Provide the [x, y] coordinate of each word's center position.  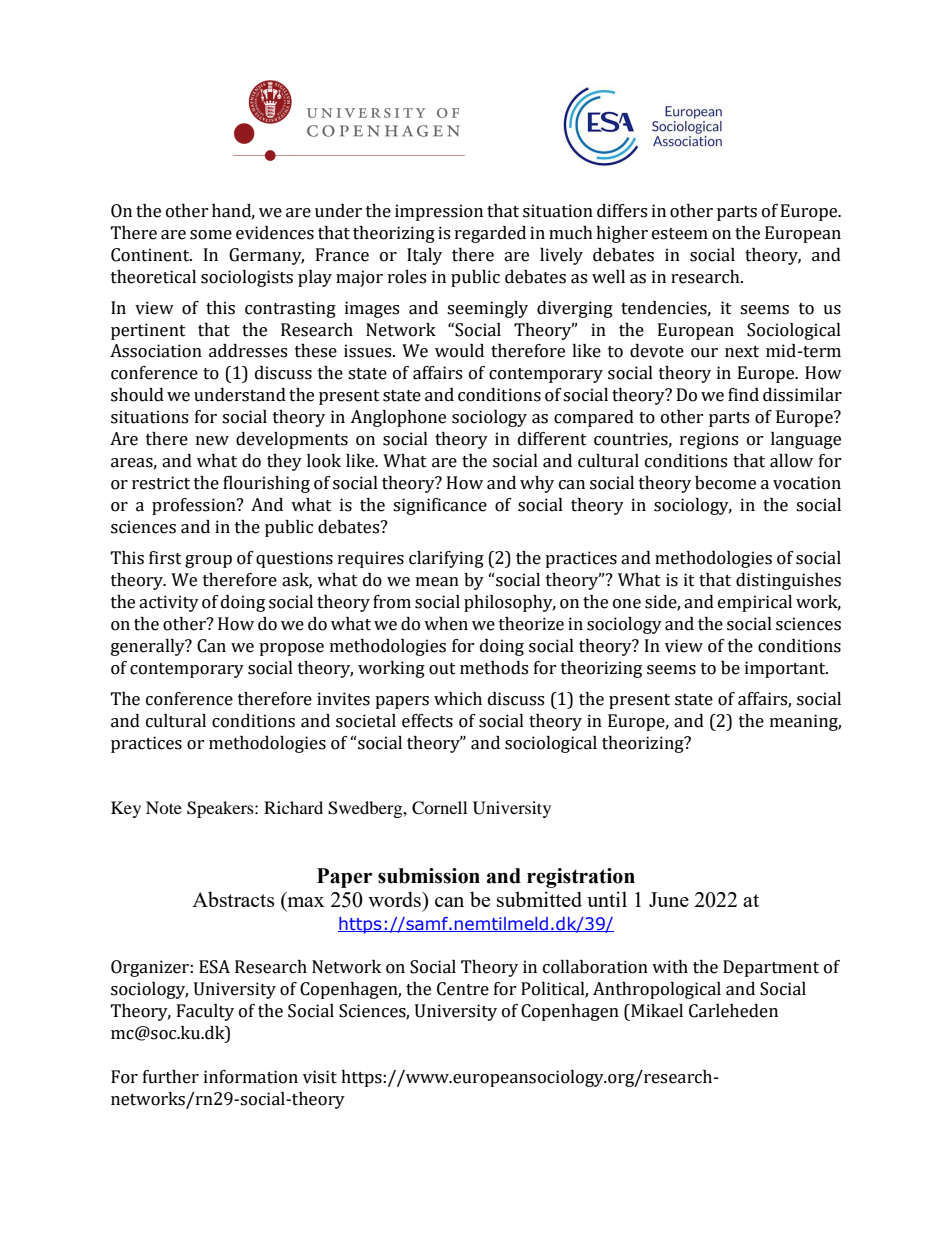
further [171, 1077]
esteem [680, 234]
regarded [490, 234]
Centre [463, 989]
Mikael [656, 1011]
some [211, 235]
